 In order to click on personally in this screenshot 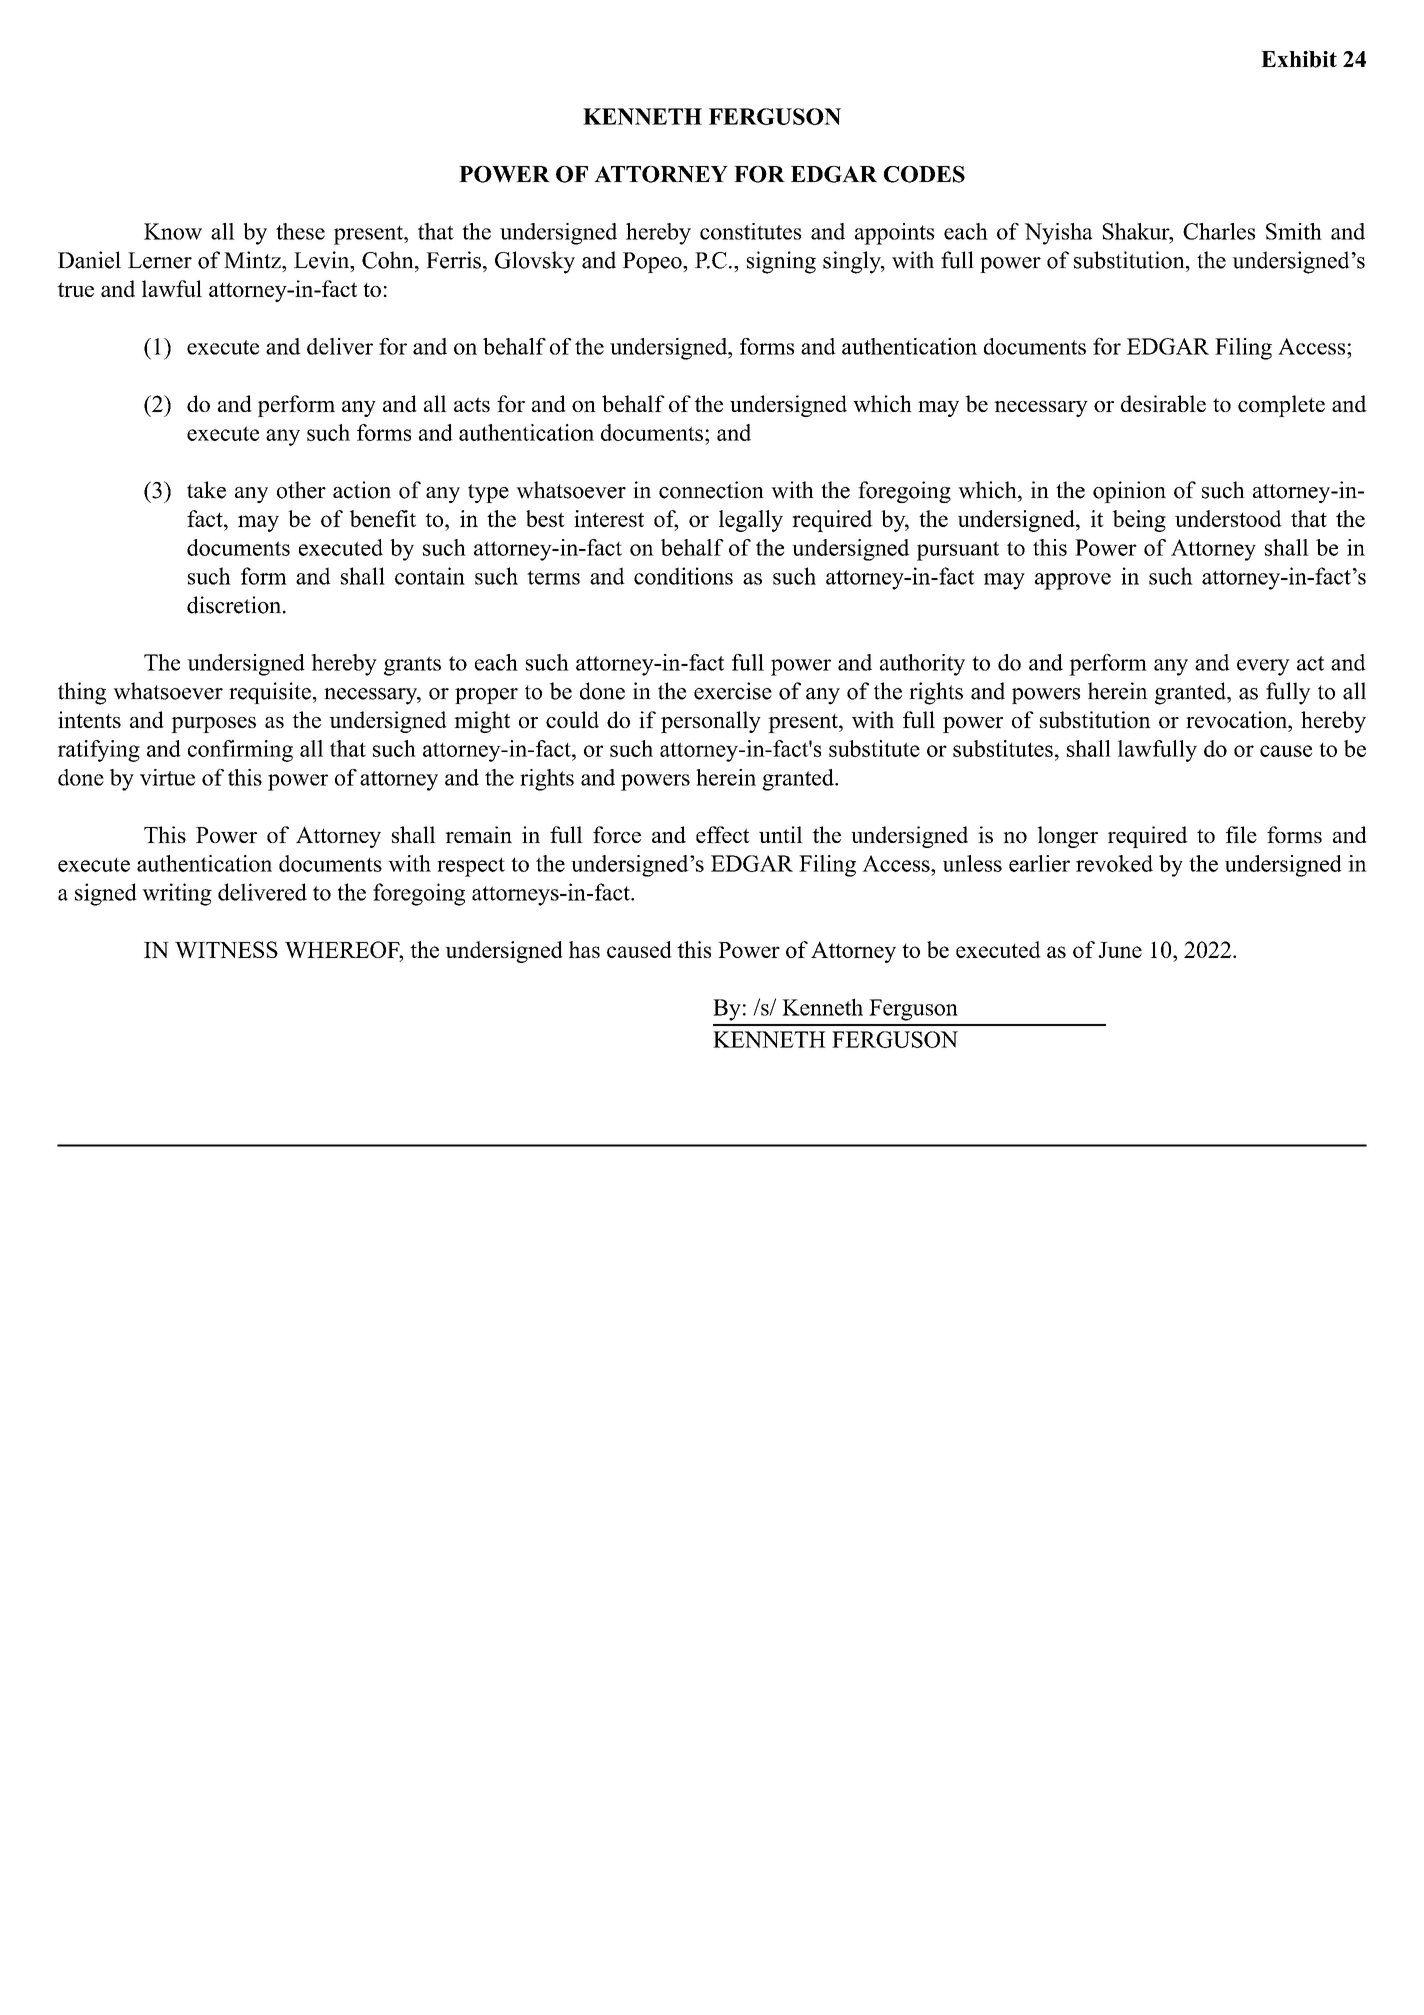, I will do `click(711, 722)`.
